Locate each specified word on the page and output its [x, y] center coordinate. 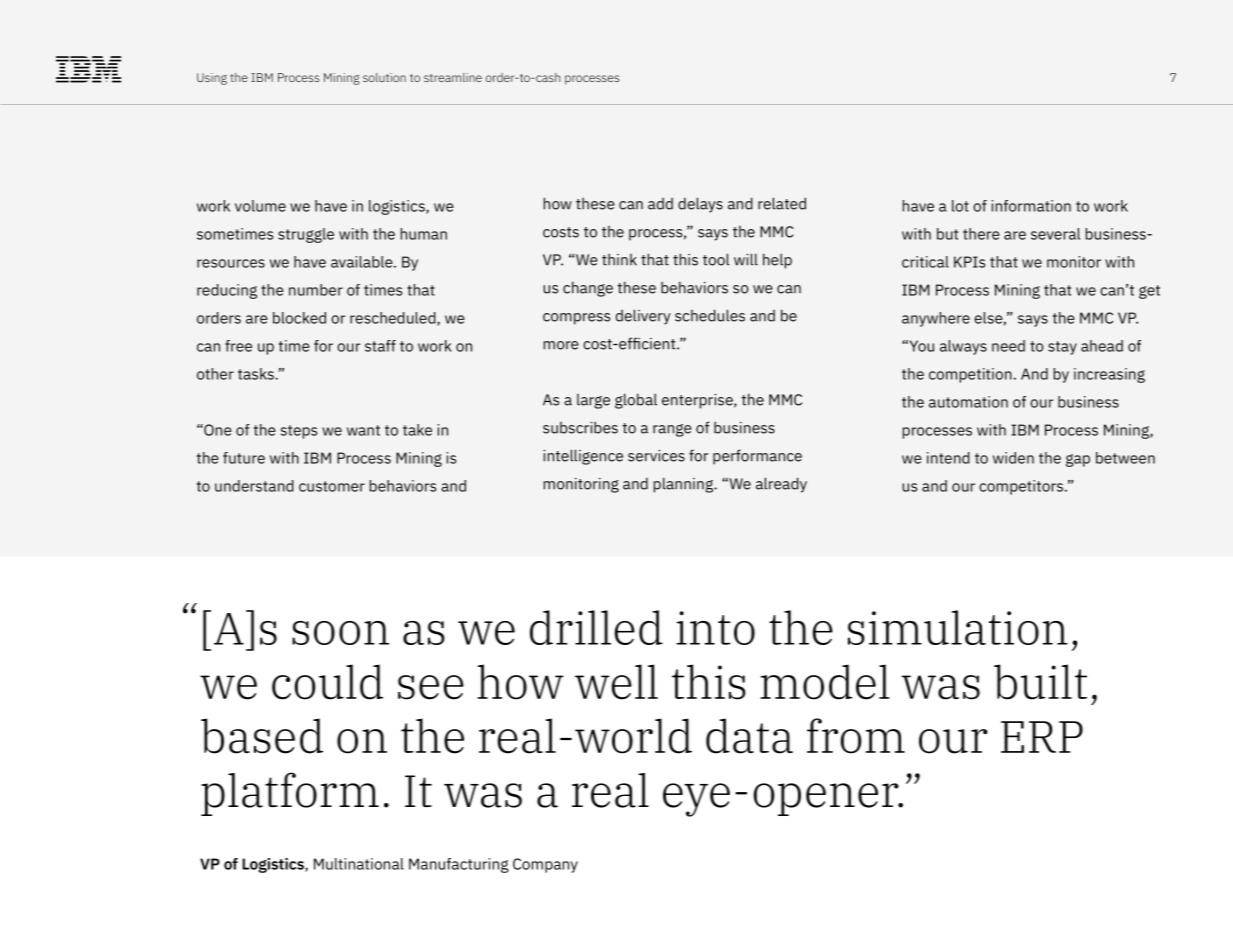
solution [384, 77]
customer [332, 486]
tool [716, 259]
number [316, 290]
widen [1013, 458]
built [1040, 682]
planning [684, 485]
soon [340, 633]
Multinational [359, 864]
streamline [453, 77]
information [1031, 206]
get [1149, 292]
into [716, 628]
